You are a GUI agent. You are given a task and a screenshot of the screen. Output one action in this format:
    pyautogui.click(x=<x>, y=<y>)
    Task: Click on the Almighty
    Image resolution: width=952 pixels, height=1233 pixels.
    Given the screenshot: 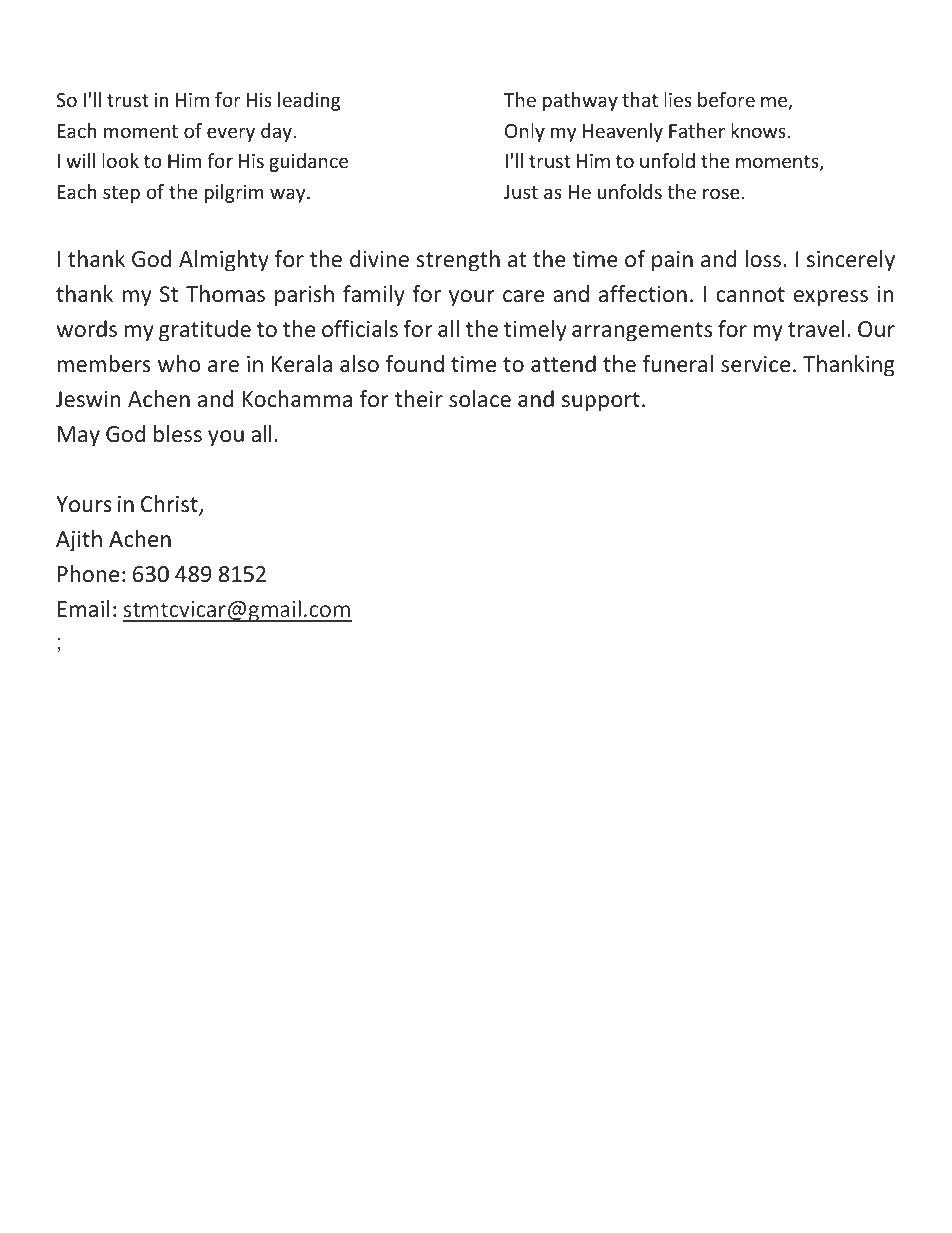 What is the action you would take?
    pyautogui.click(x=224, y=261)
